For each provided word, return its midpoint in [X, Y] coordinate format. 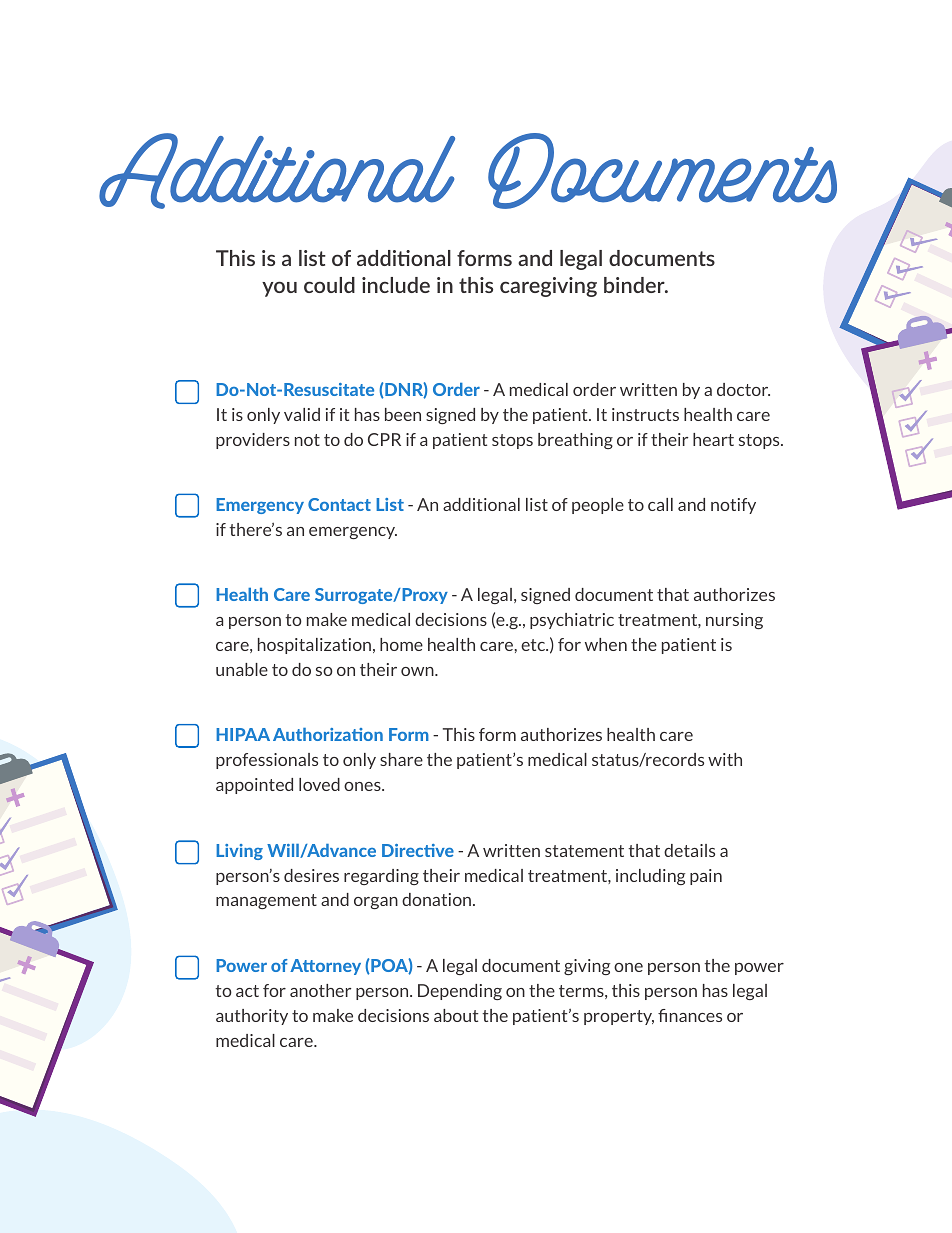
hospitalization [316, 646]
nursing [734, 621]
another [320, 990]
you [279, 289]
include [396, 285]
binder [635, 285]
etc [534, 645]
